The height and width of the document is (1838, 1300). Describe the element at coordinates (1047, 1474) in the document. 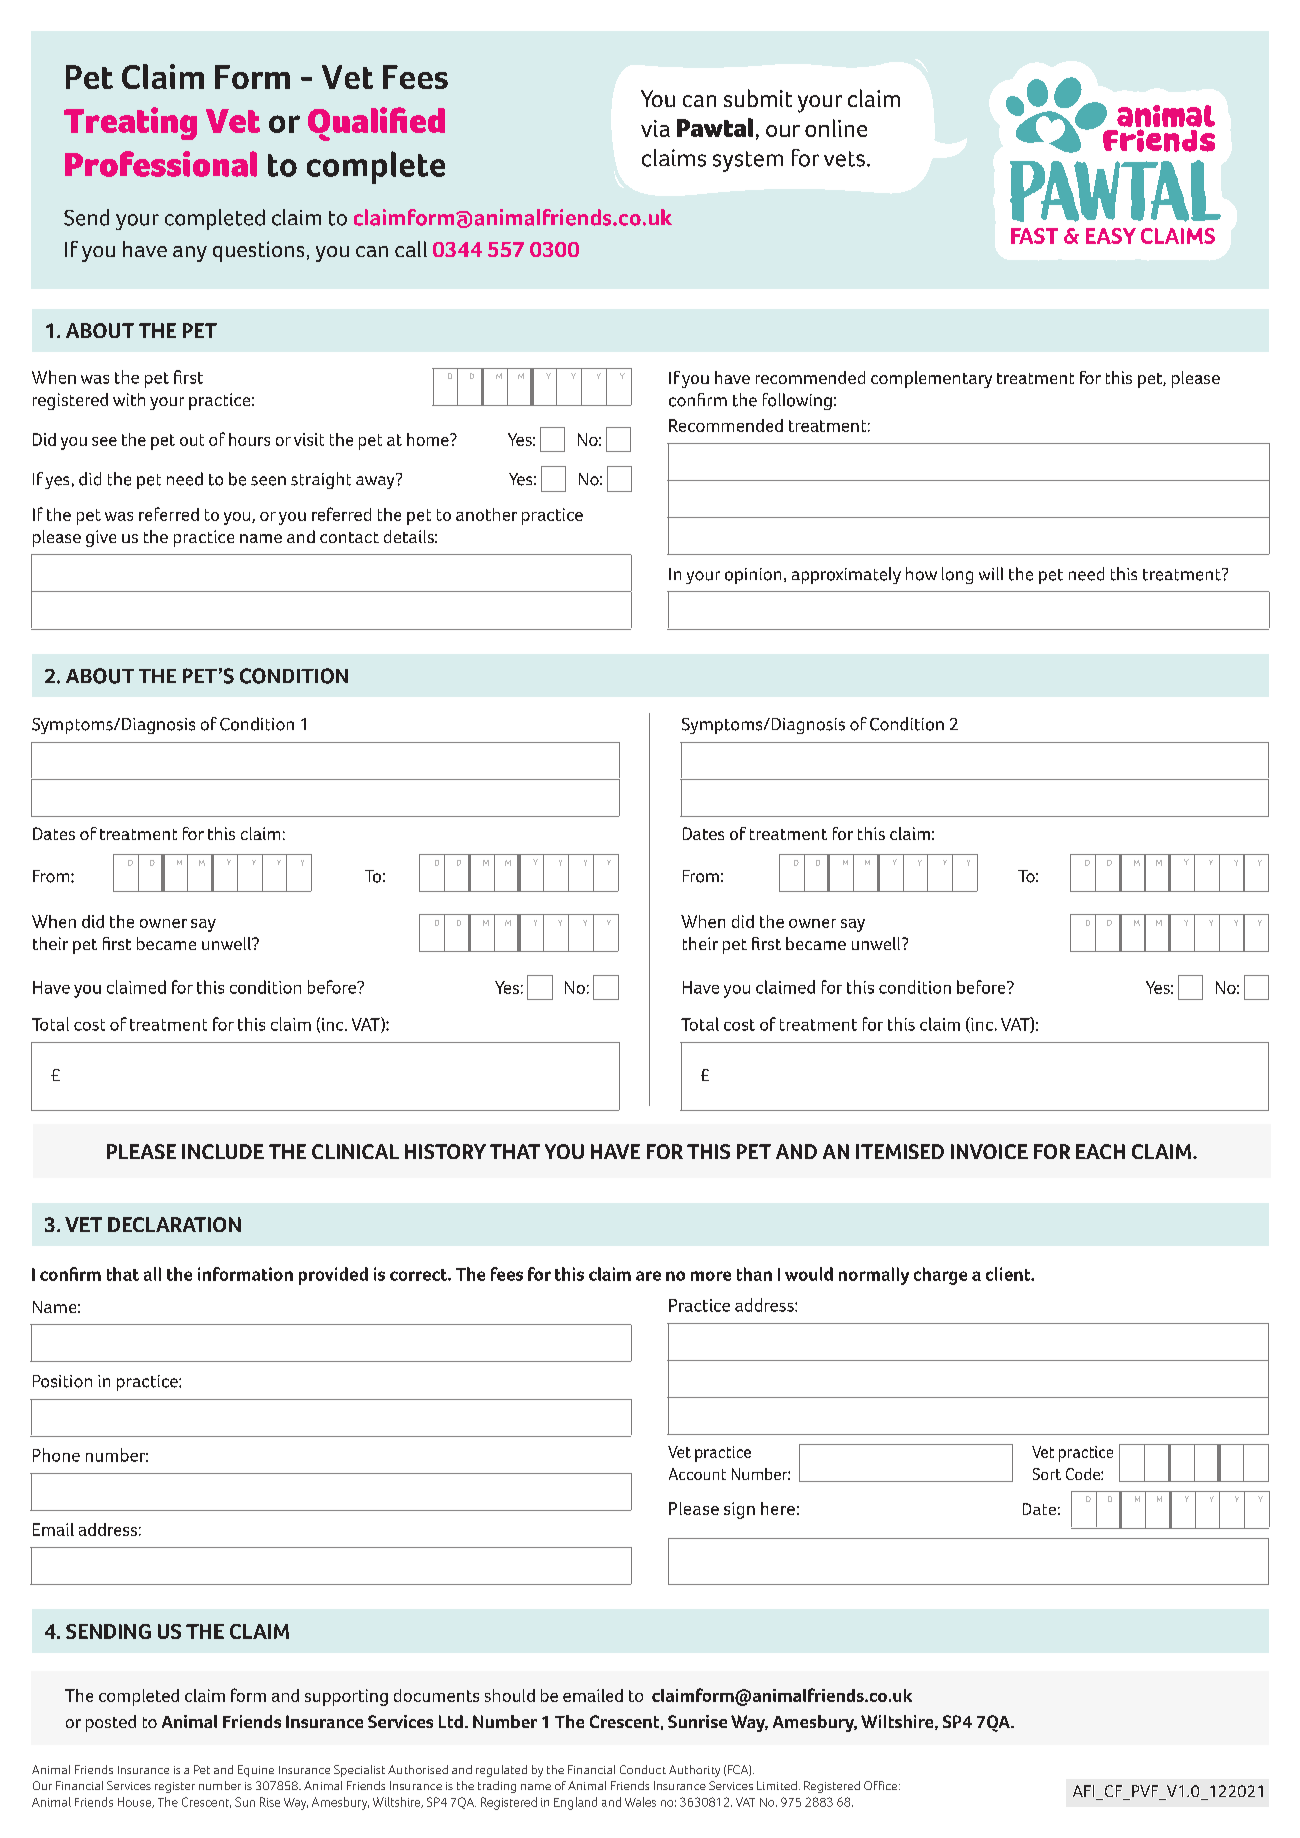

I see `Sort` at that location.
